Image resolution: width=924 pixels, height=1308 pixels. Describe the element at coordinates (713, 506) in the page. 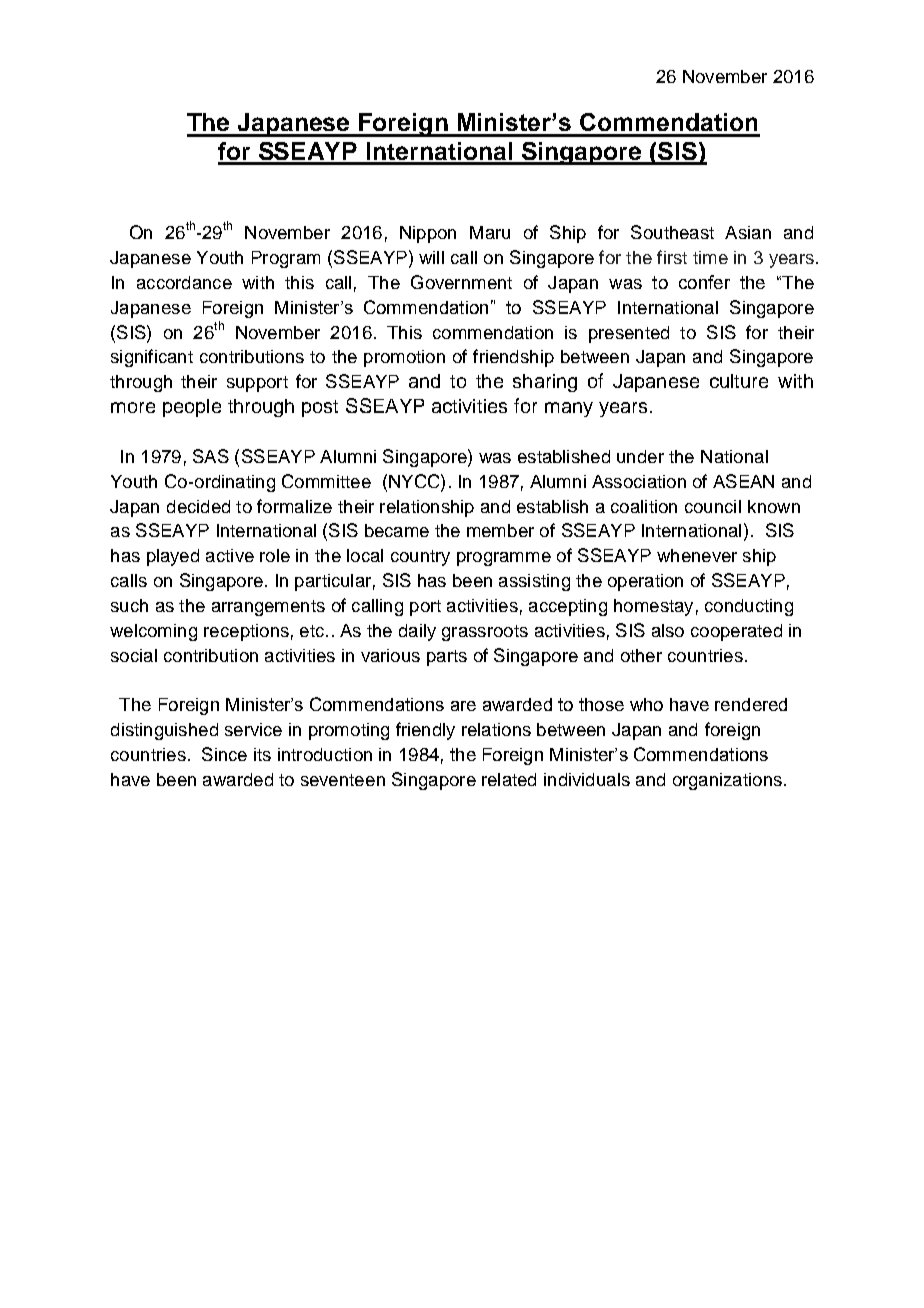

I see `council` at that location.
